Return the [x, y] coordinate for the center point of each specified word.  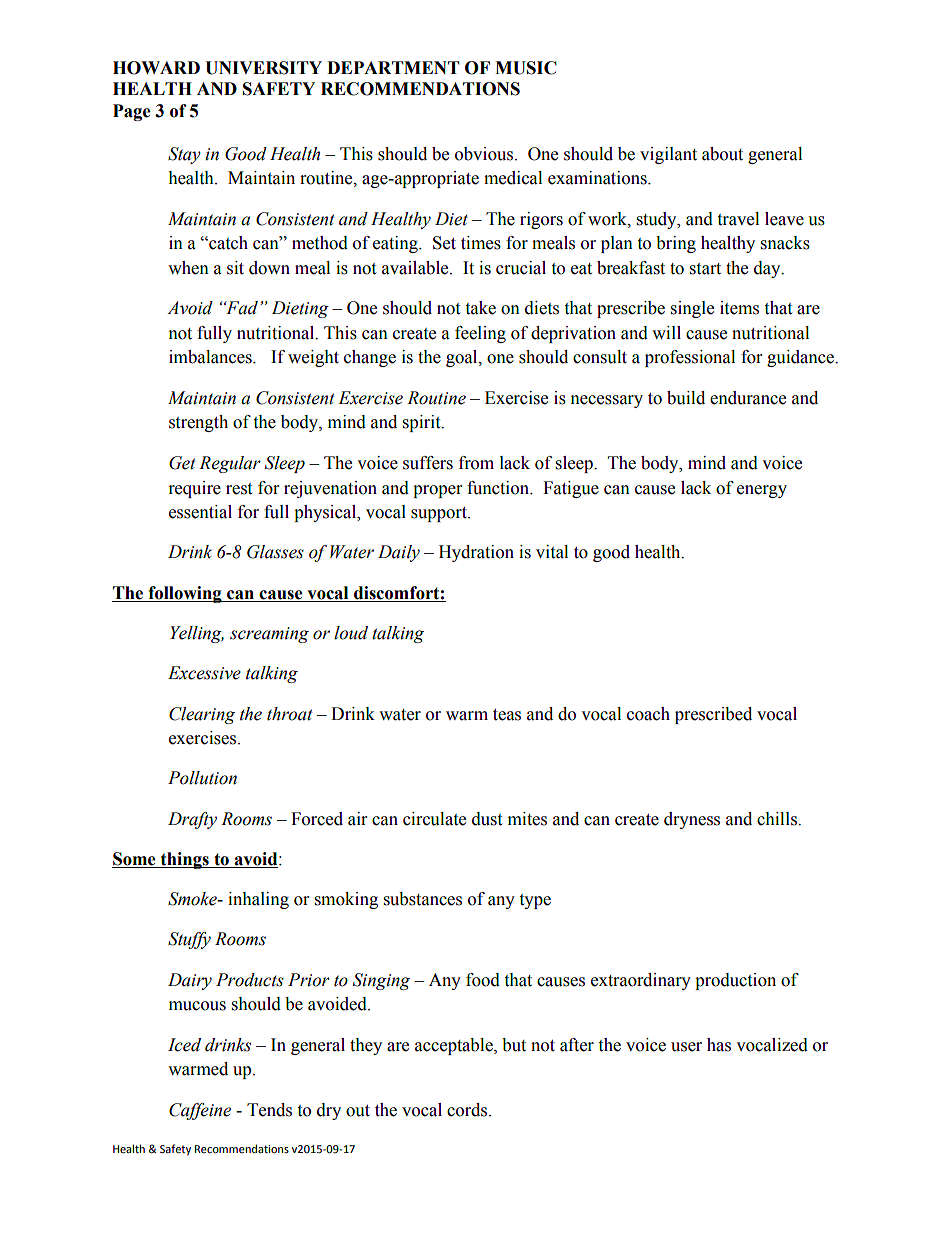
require [195, 489]
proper [437, 491]
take [480, 308]
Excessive [204, 673]
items [739, 308]
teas [507, 715]
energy [762, 491]
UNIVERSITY [263, 68]
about [722, 154]
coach [648, 714]
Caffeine [200, 1111]
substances [423, 899]
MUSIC [526, 68]
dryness [692, 820]
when [188, 268]
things [184, 860]
